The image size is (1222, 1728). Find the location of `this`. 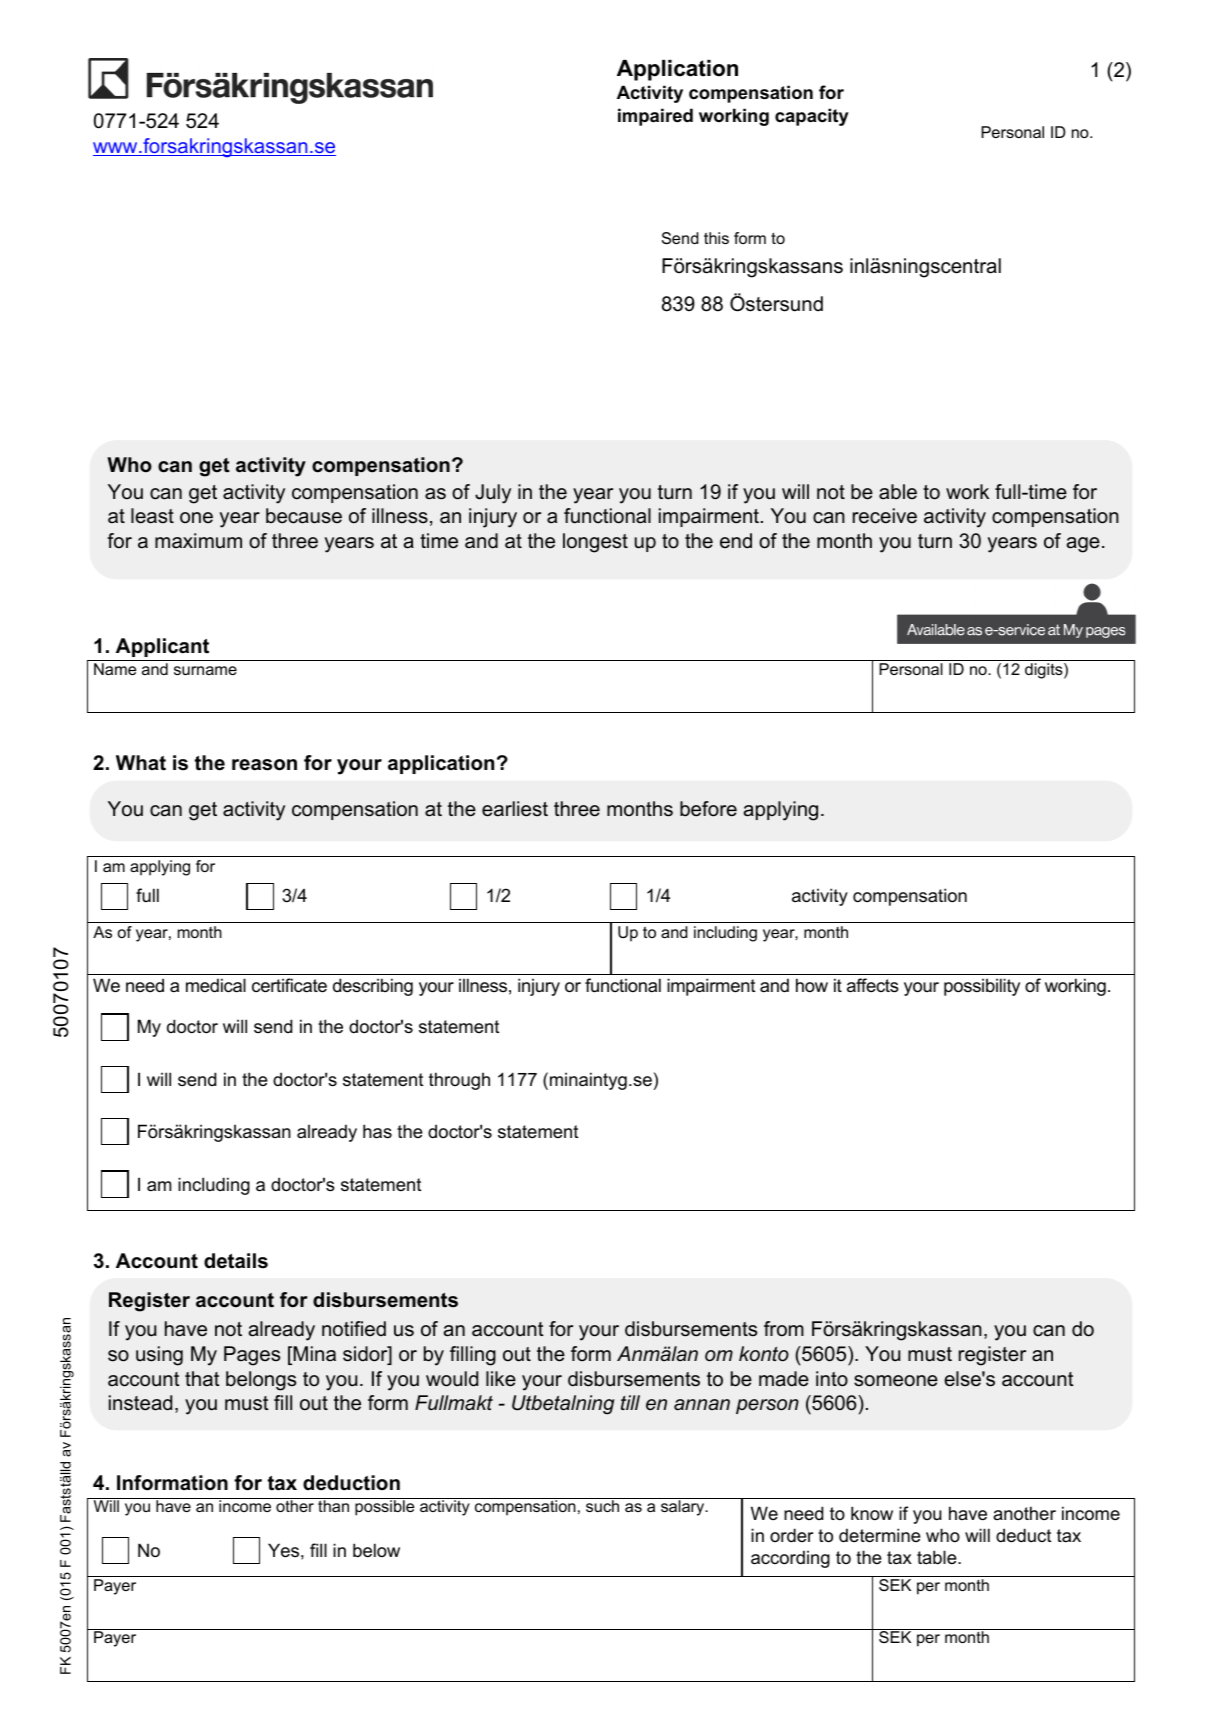

this is located at coordinates (716, 238).
